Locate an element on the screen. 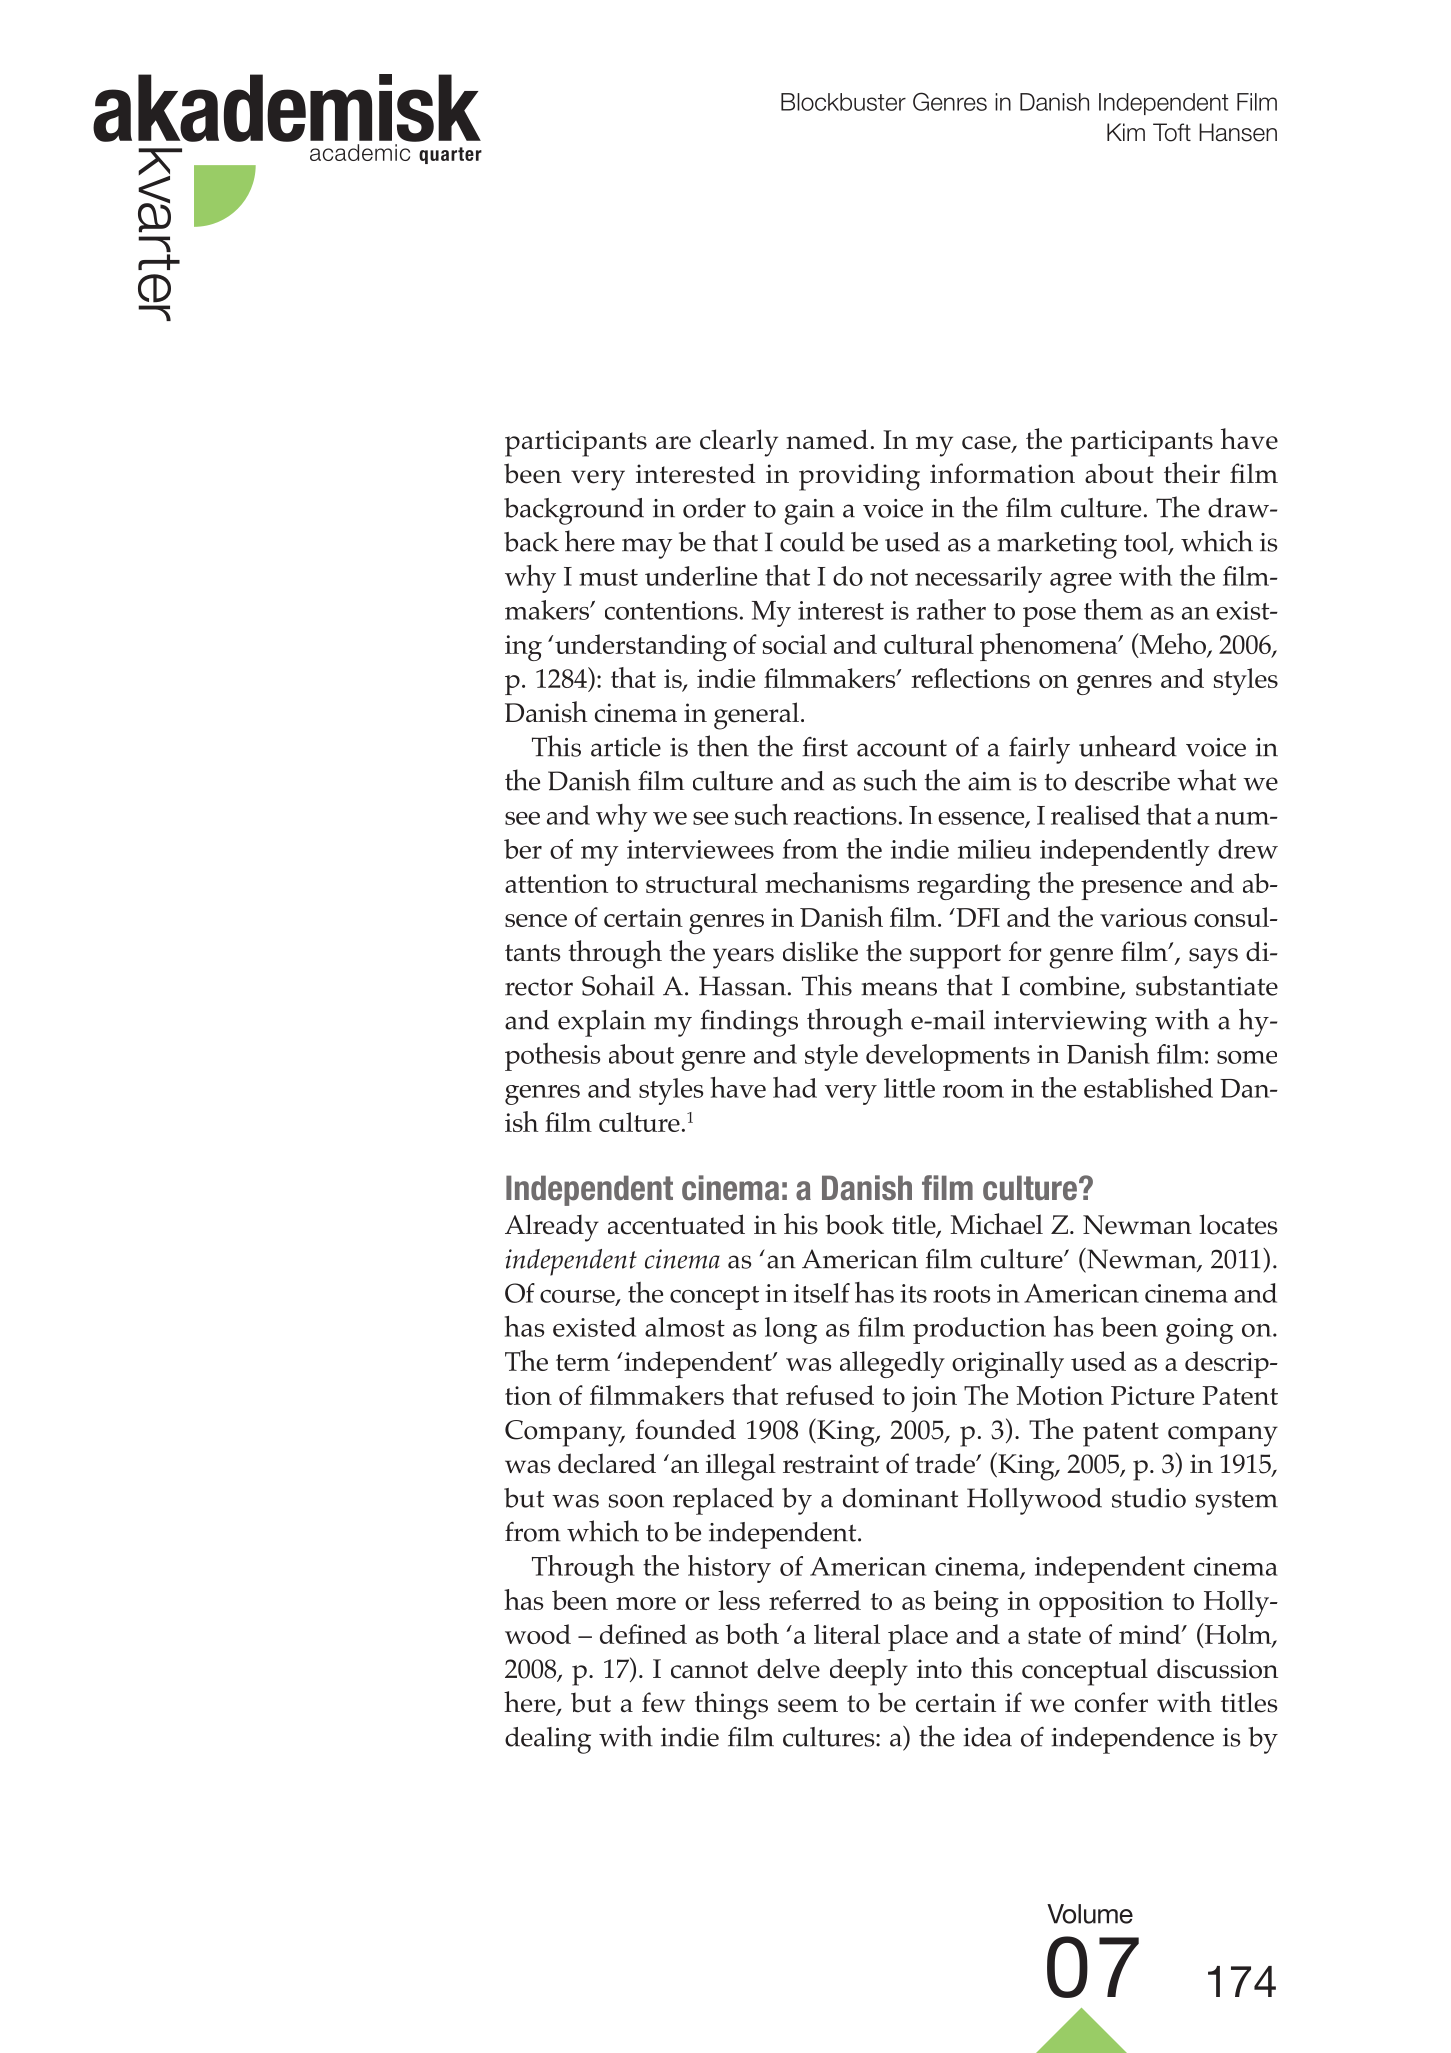 Image resolution: width=1451 pixels, height=2053 pixels. Already is located at coordinates (552, 1228).
